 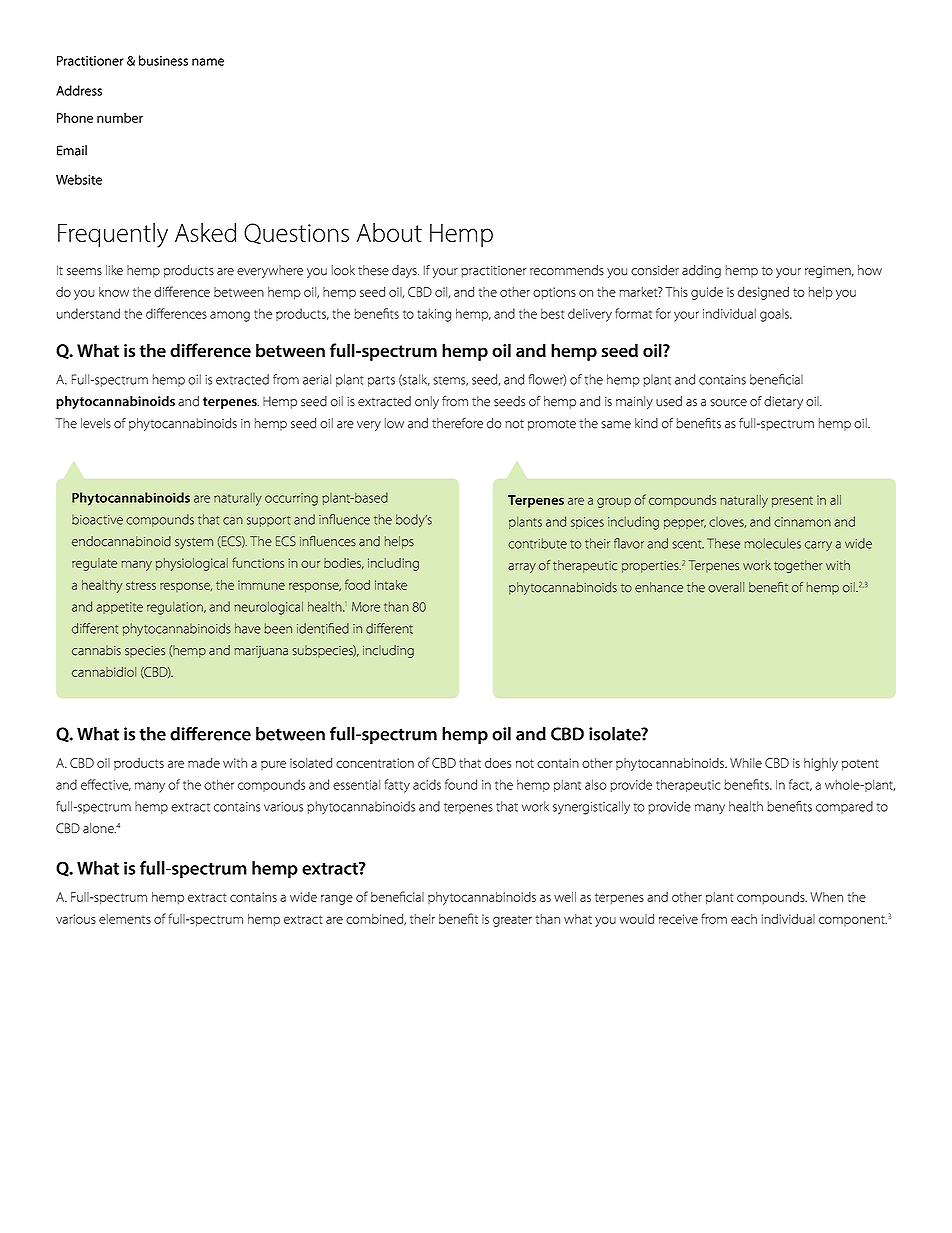 I want to click on business, so click(x=163, y=60).
